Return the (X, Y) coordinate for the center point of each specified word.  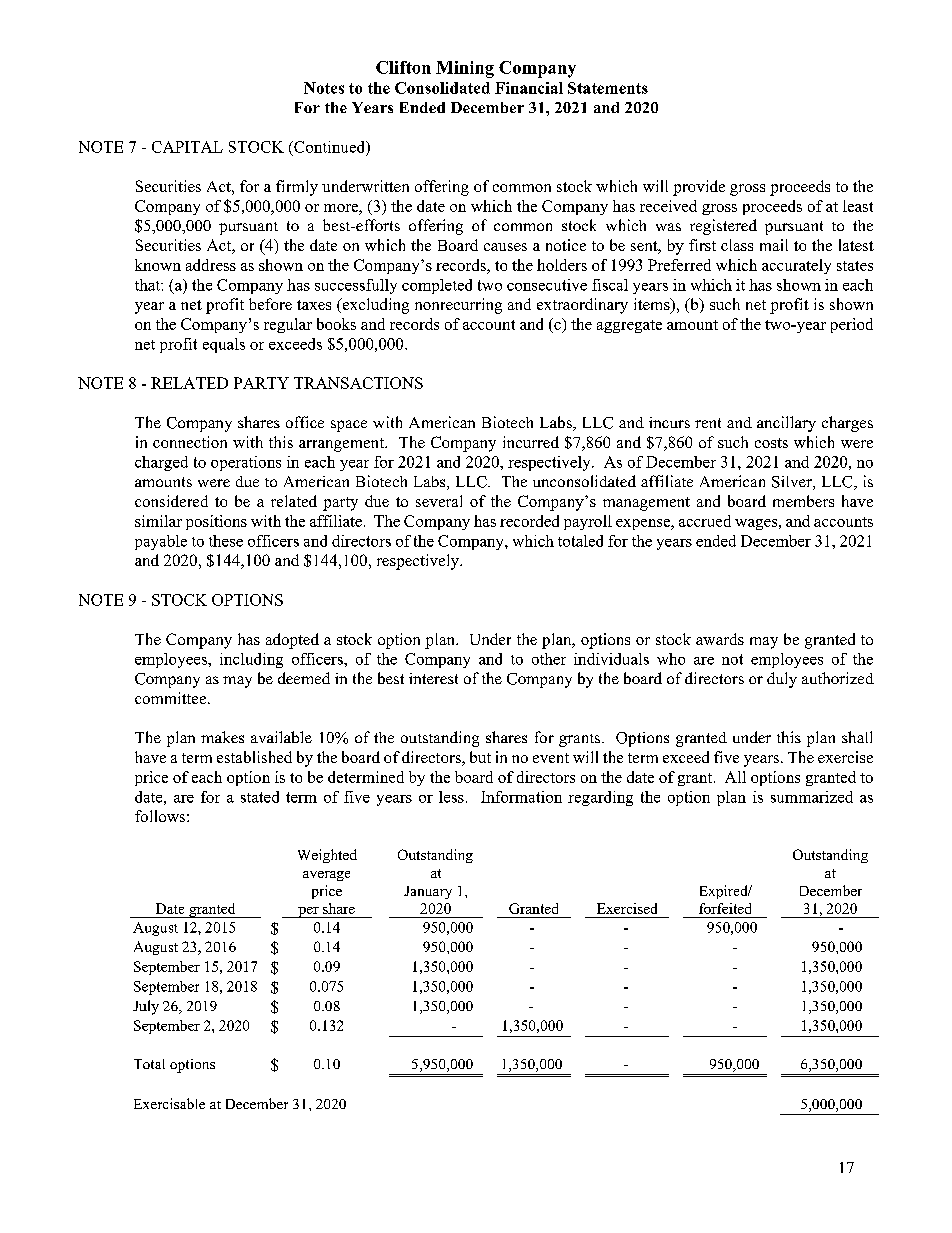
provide (699, 188)
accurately (796, 266)
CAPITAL (187, 147)
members (803, 501)
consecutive (547, 285)
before (270, 304)
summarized (812, 797)
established (254, 757)
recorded (529, 521)
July (146, 1007)
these (226, 541)
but (480, 757)
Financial (529, 88)
